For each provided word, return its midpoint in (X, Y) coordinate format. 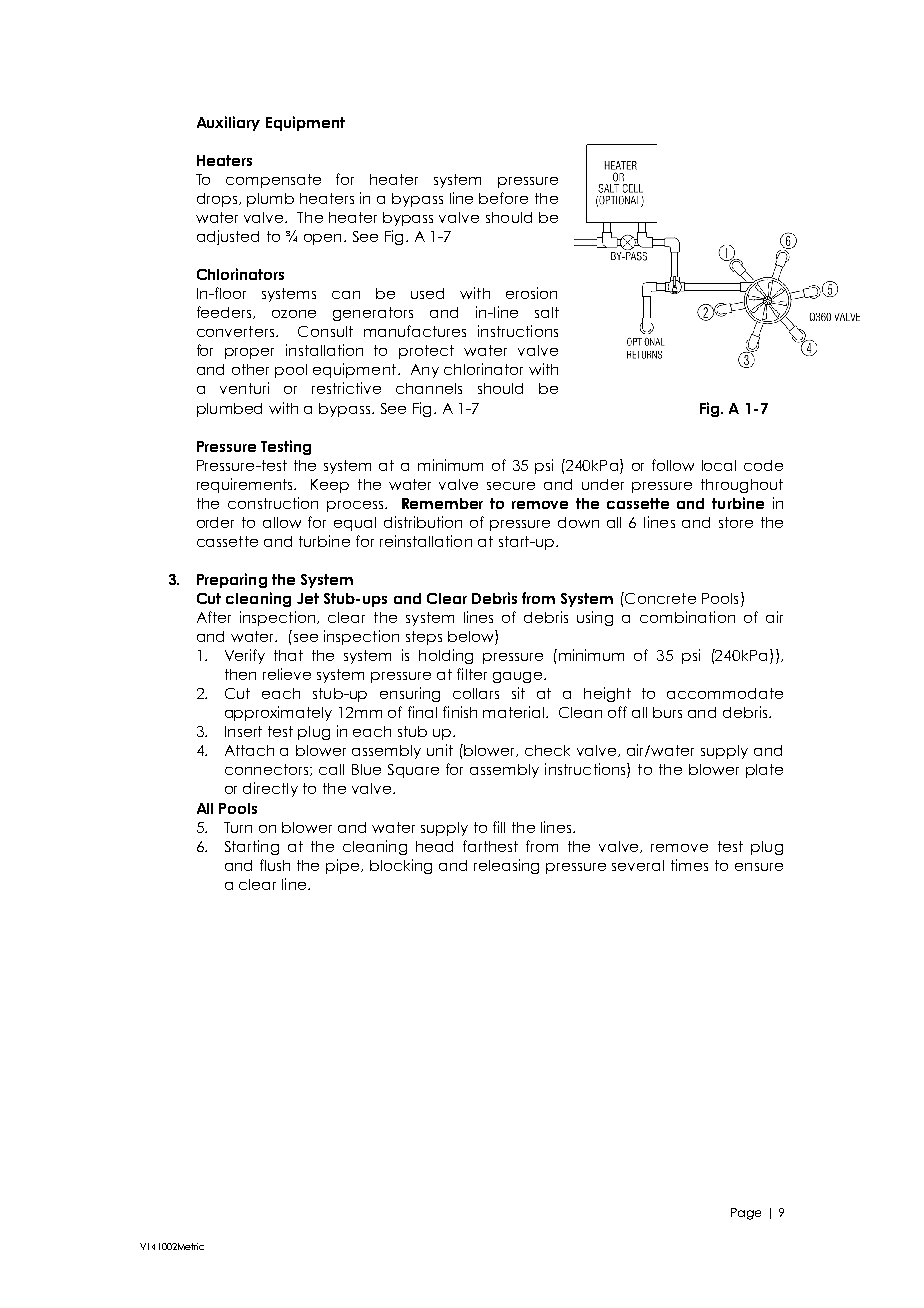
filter (472, 674)
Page (746, 1214)
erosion (531, 293)
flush (275, 865)
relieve (287, 674)
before (503, 198)
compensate (273, 181)
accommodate (725, 693)
